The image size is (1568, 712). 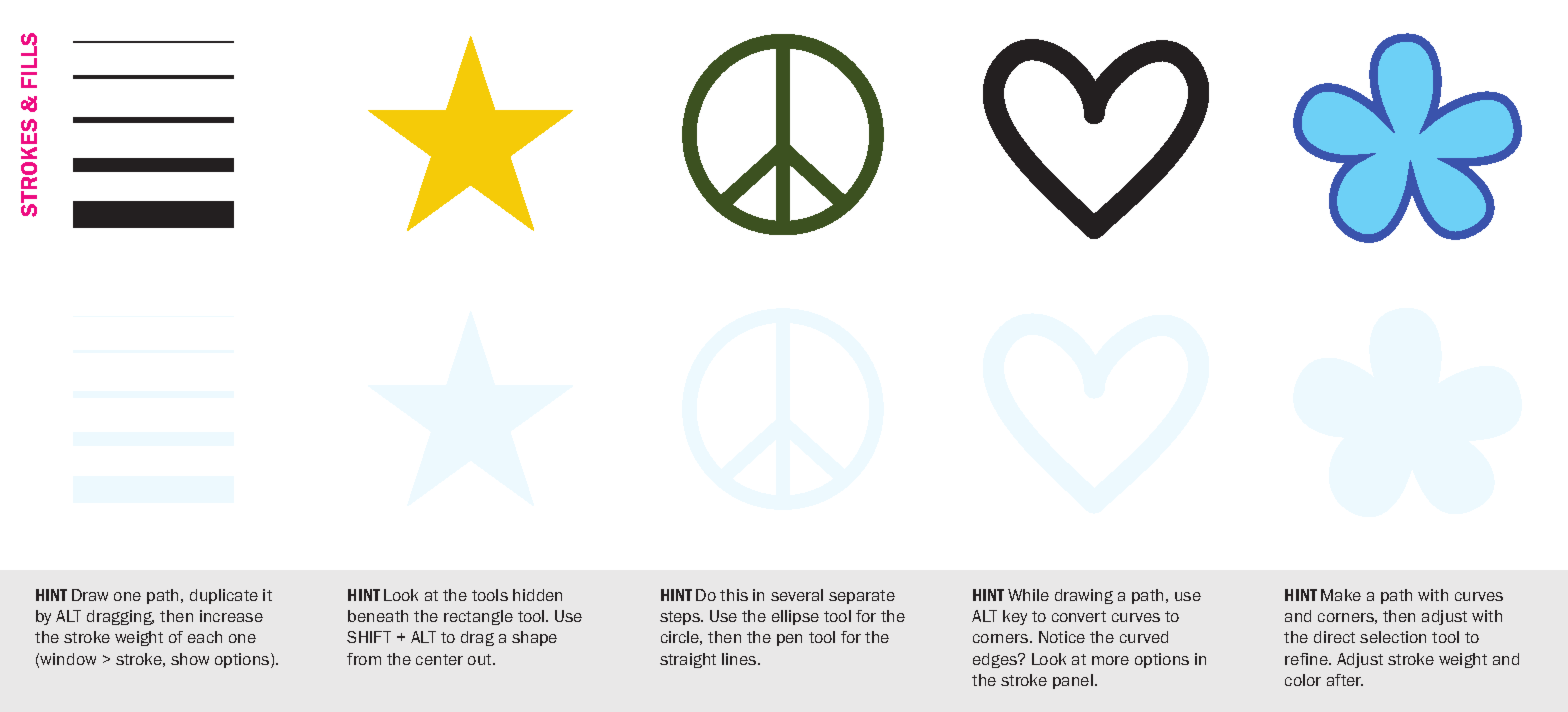 I want to click on convert, so click(x=1079, y=616).
